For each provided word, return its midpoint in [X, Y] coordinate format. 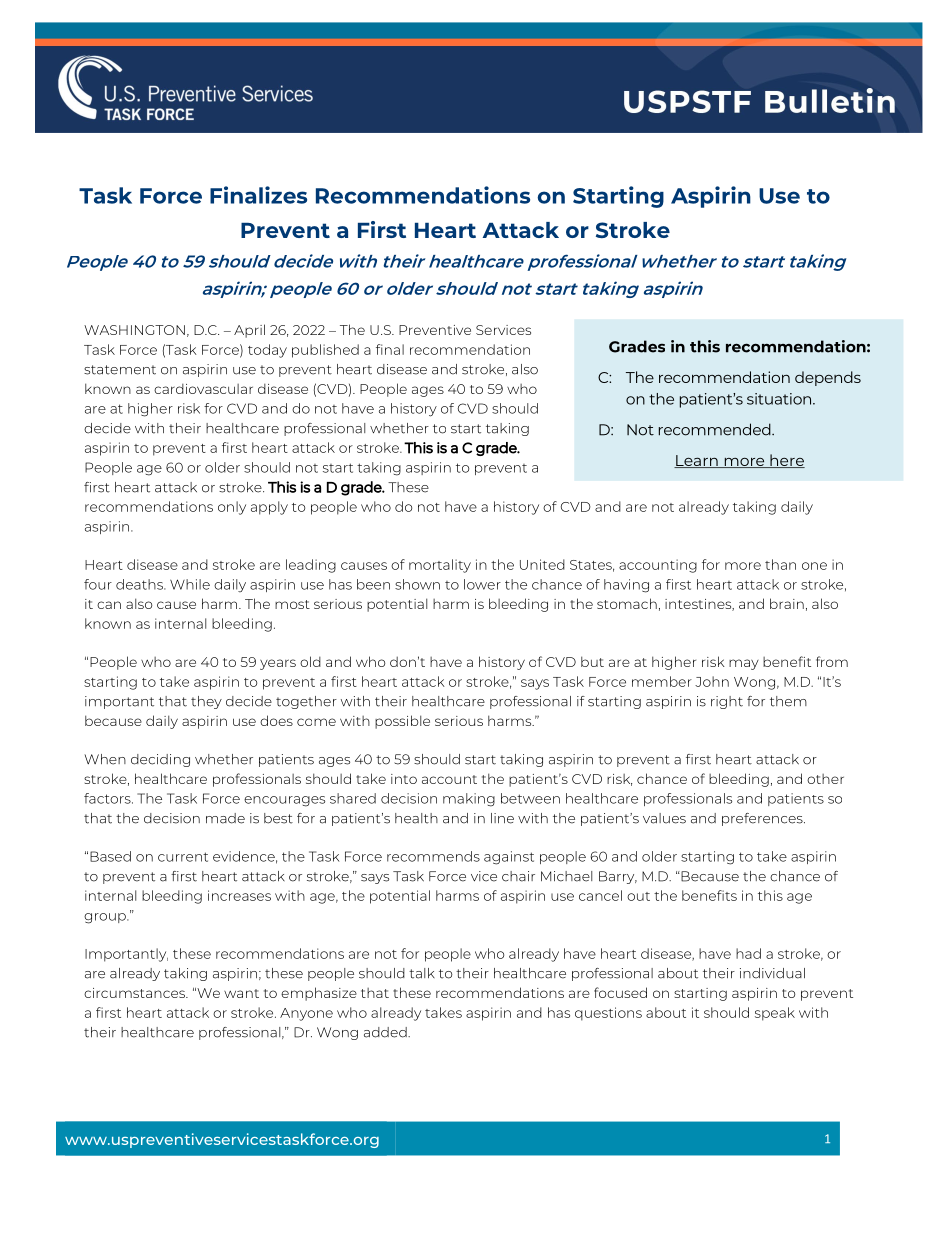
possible [402, 722]
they [206, 702]
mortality [440, 566]
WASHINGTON [134, 330]
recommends [433, 856]
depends [828, 378]
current [183, 857]
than [780, 564]
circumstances [136, 993]
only [232, 508]
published [325, 351]
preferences [763, 819]
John [712, 681]
